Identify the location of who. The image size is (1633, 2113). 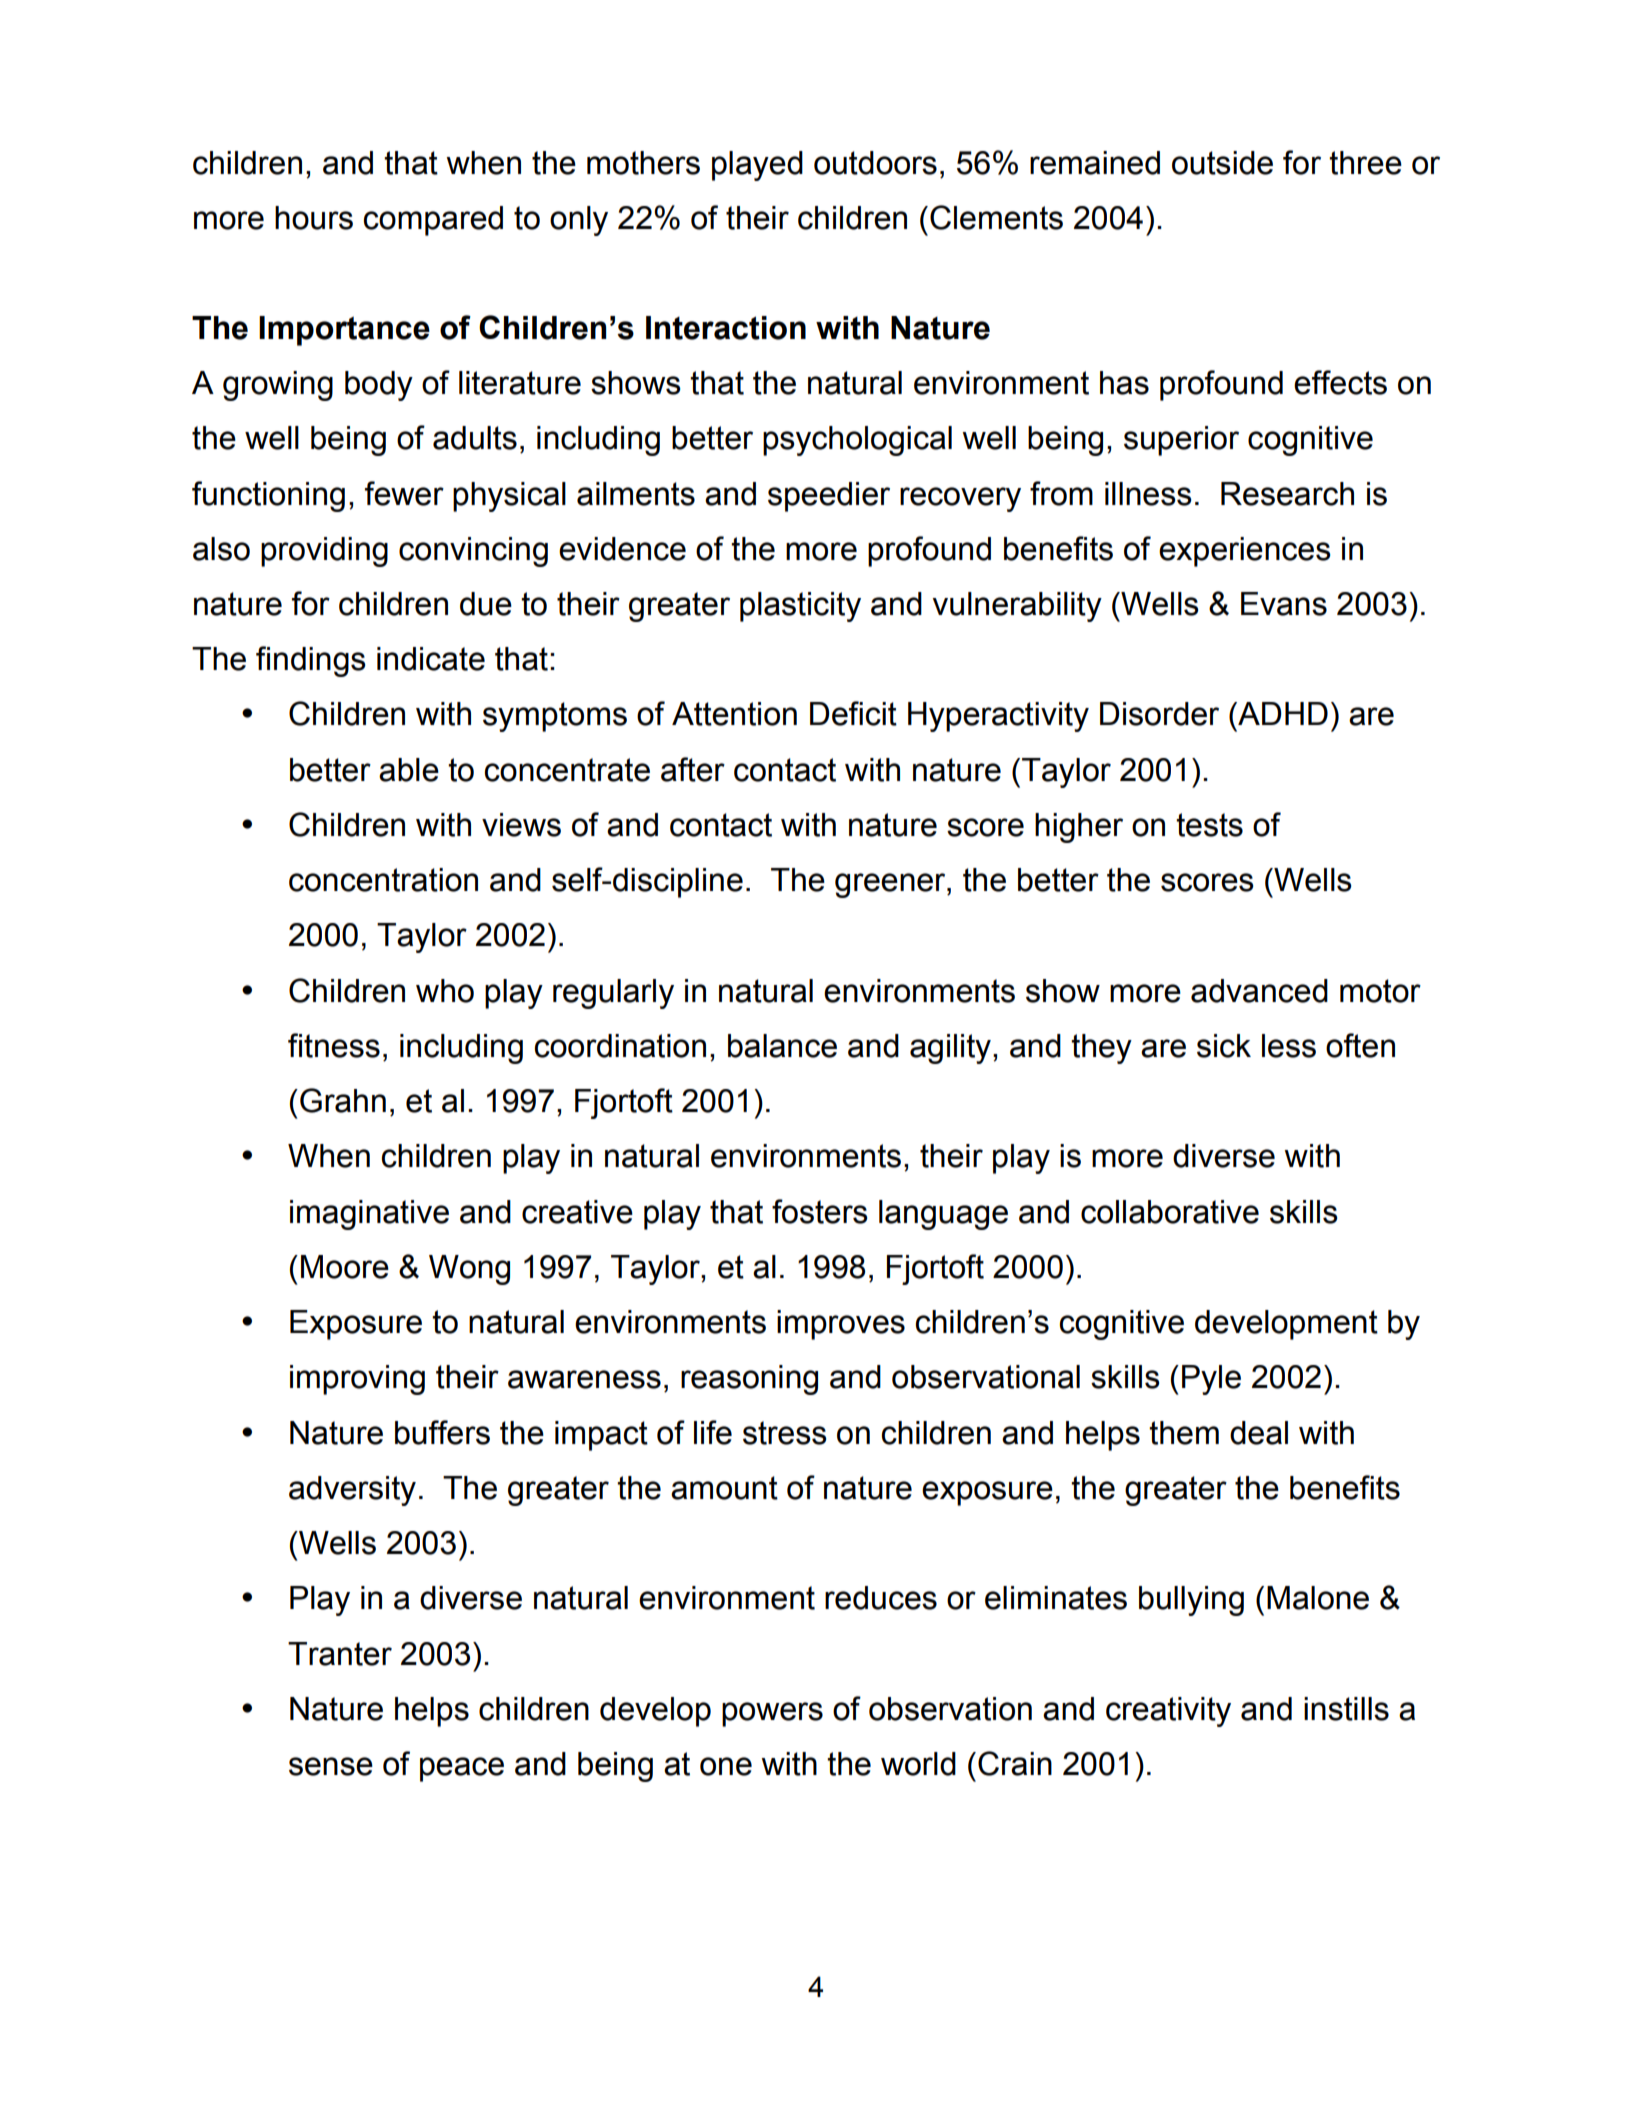
(445, 991).
